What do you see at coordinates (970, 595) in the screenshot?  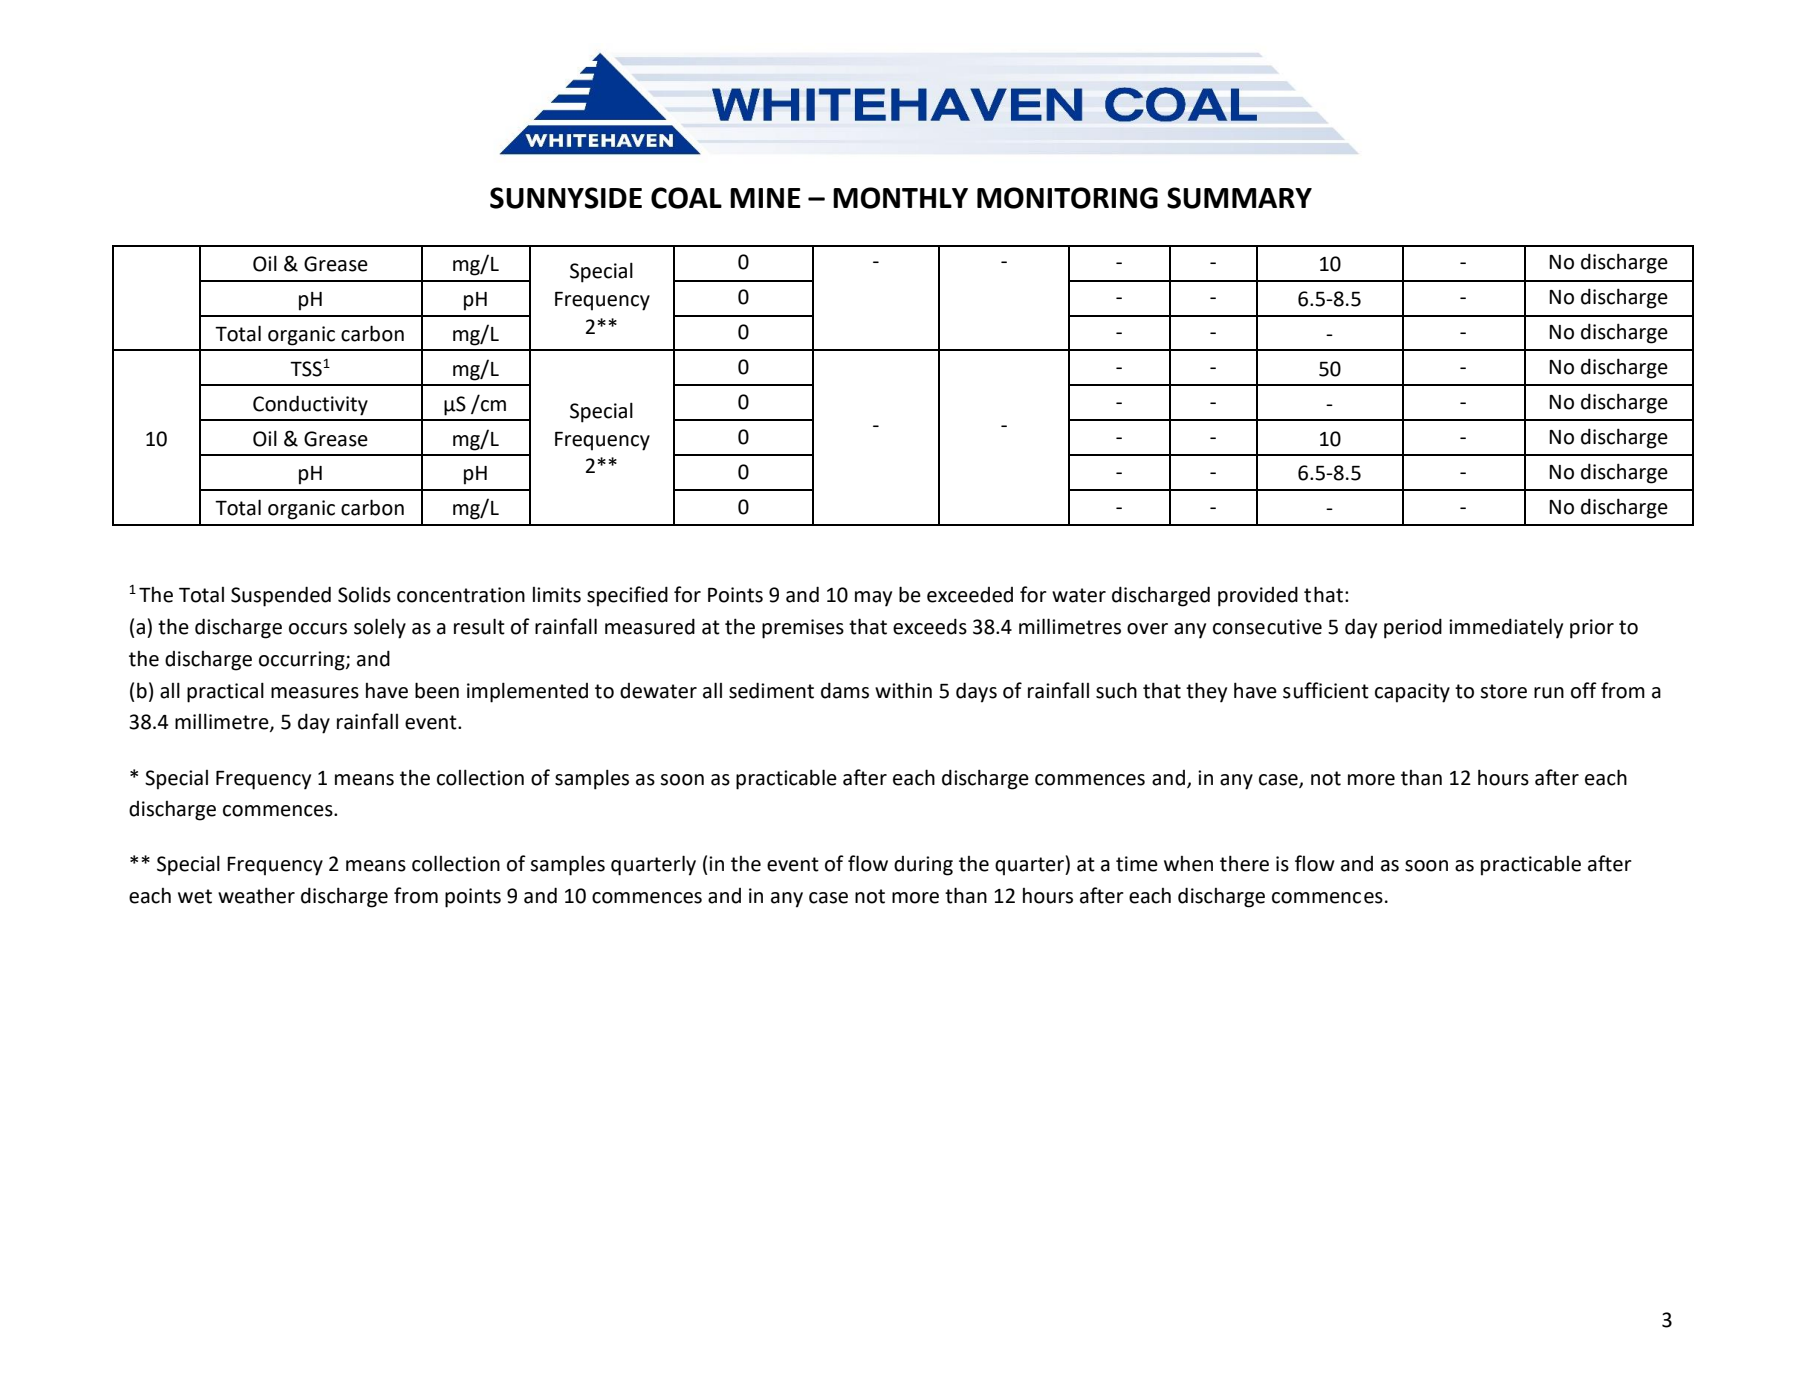 I see `exceeded` at bounding box center [970, 595].
